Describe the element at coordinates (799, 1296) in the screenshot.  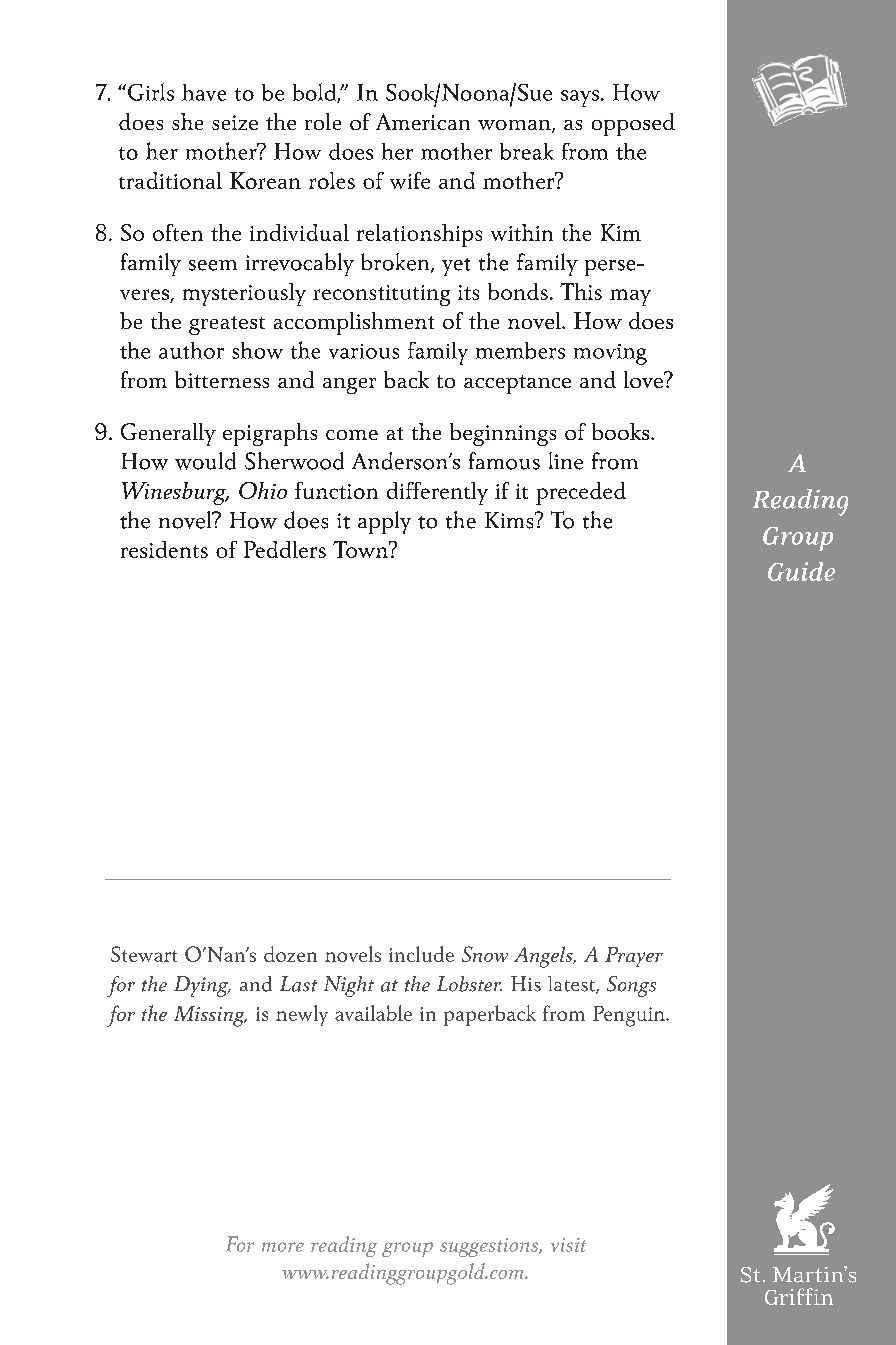
I see `Griffin` at that location.
